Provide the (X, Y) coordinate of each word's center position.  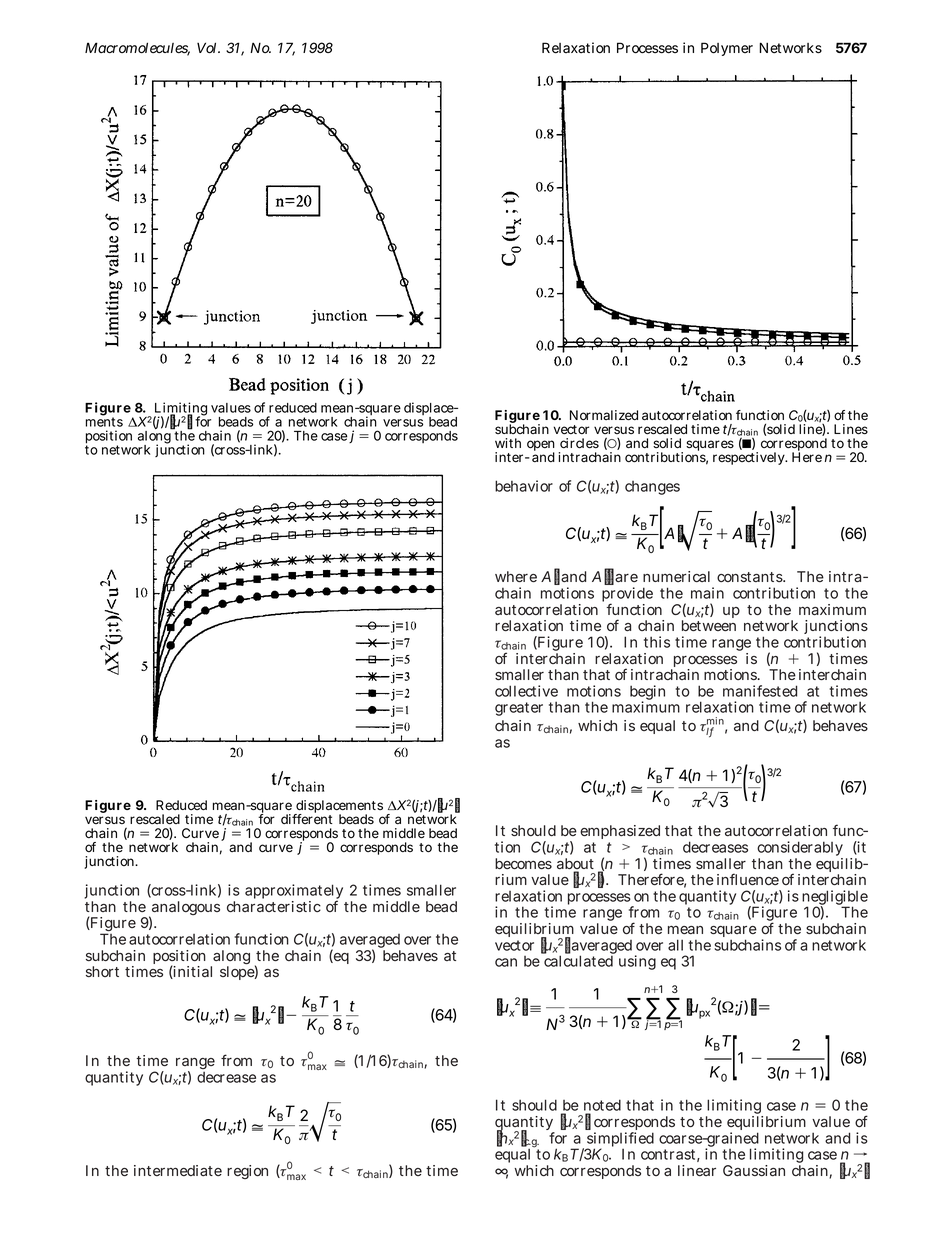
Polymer (727, 49)
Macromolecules (137, 49)
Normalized (604, 415)
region (247, 1172)
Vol (208, 47)
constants (751, 577)
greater (519, 709)
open (541, 447)
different (306, 818)
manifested (760, 691)
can (506, 962)
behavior (524, 486)
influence (748, 879)
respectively (750, 458)
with (508, 443)
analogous (184, 909)
